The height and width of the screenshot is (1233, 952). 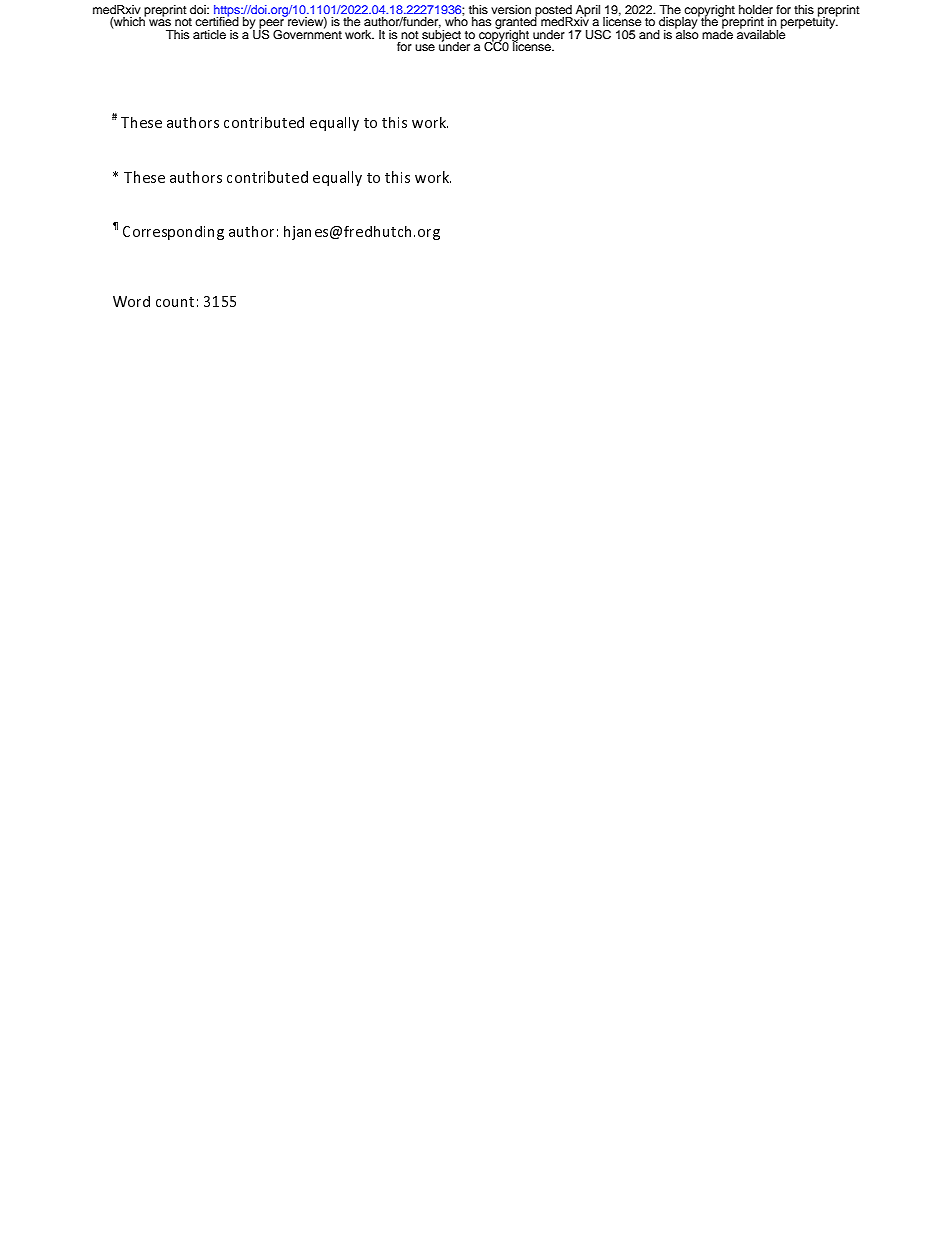 What do you see at coordinates (209, 34) in the screenshot?
I see `article` at bounding box center [209, 34].
